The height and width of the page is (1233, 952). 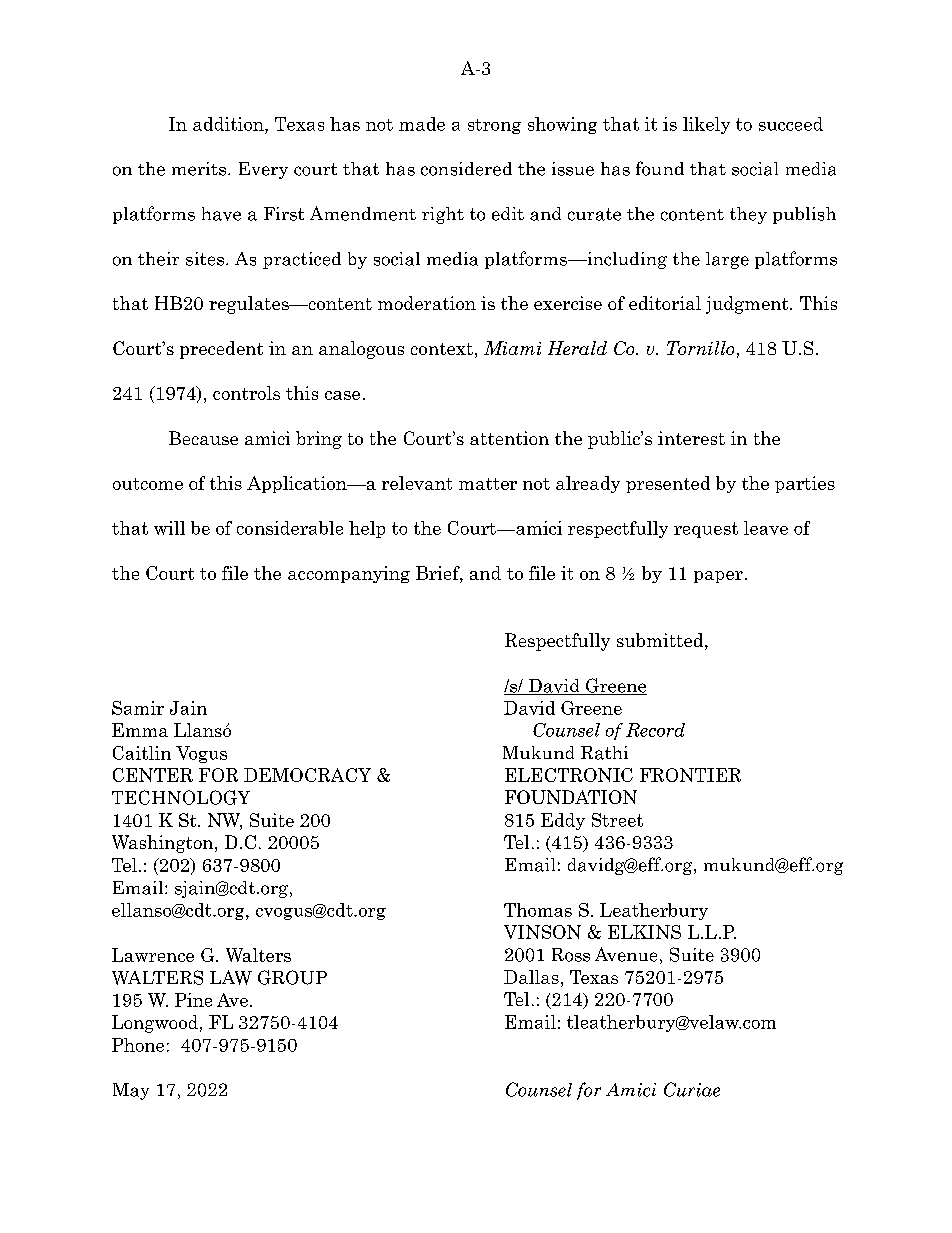 What do you see at coordinates (691, 438) in the page?
I see `interest` at bounding box center [691, 438].
